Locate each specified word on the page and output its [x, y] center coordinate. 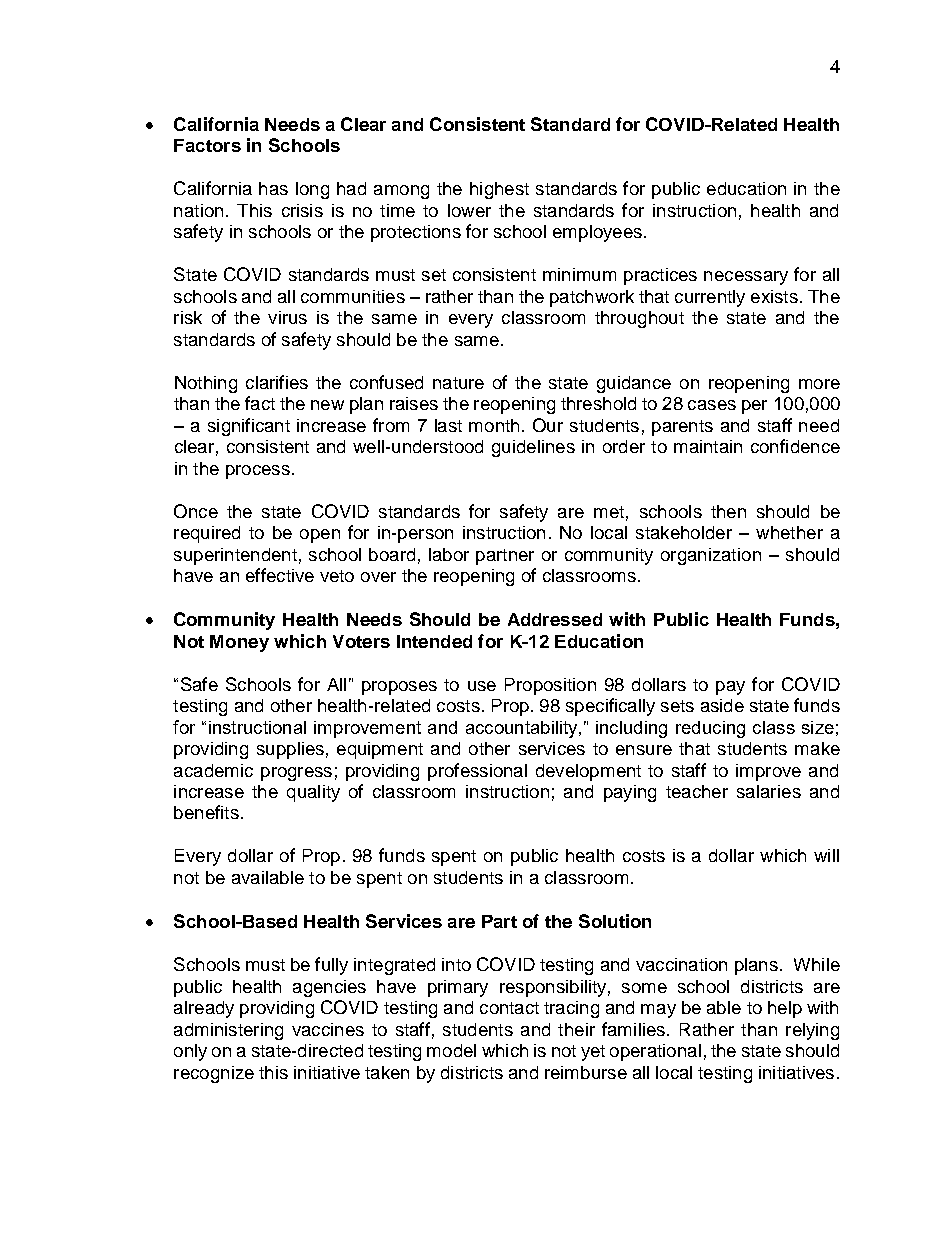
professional [477, 772]
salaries [769, 791]
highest [499, 190]
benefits [206, 812]
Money [239, 643]
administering [228, 1031]
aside [722, 705]
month [494, 425]
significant [249, 427]
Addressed [555, 619]
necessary [746, 278]
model [451, 1050]
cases [712, 405]
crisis [302, 210]
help [785, 1009]
